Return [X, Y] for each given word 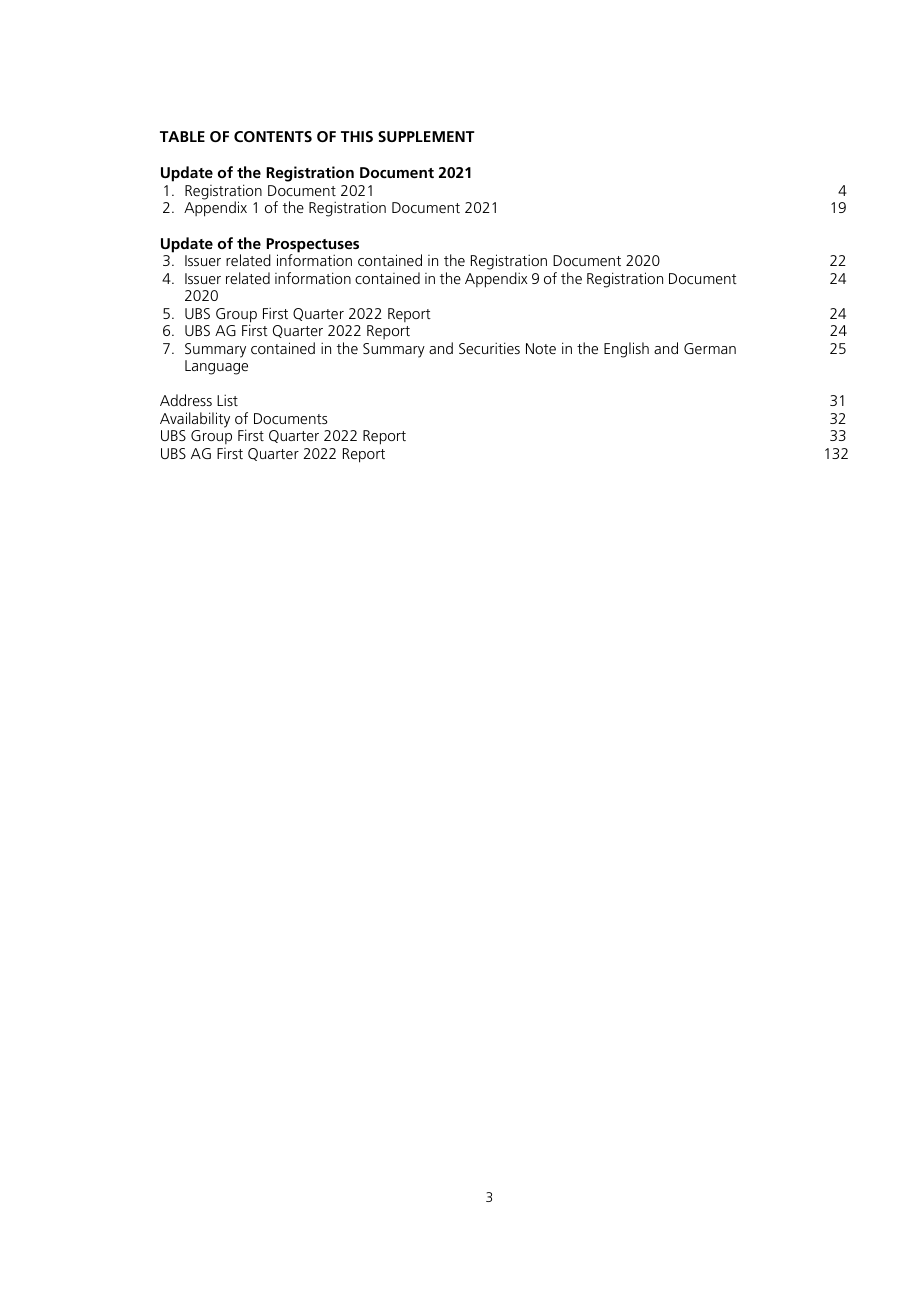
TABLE [182, 136]
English [626, 350]
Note [541, 348]
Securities [489, 348]
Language [216, 367]
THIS [357, 136]
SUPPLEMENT [426, 136]
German [710, 348]
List [227, 400]
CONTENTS [273, 136]
